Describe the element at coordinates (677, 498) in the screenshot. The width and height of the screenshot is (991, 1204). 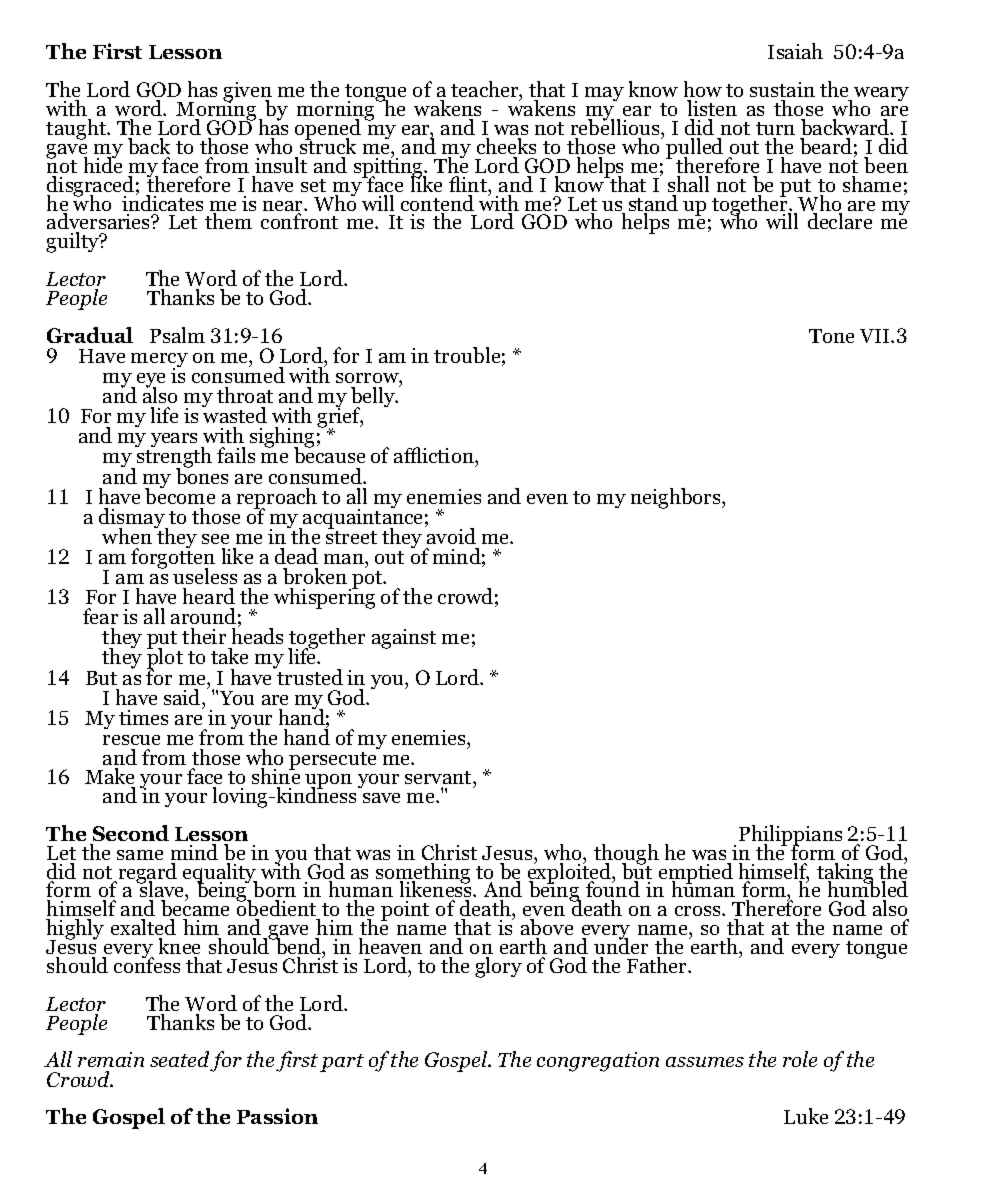
I see `neighbors` at that location.
